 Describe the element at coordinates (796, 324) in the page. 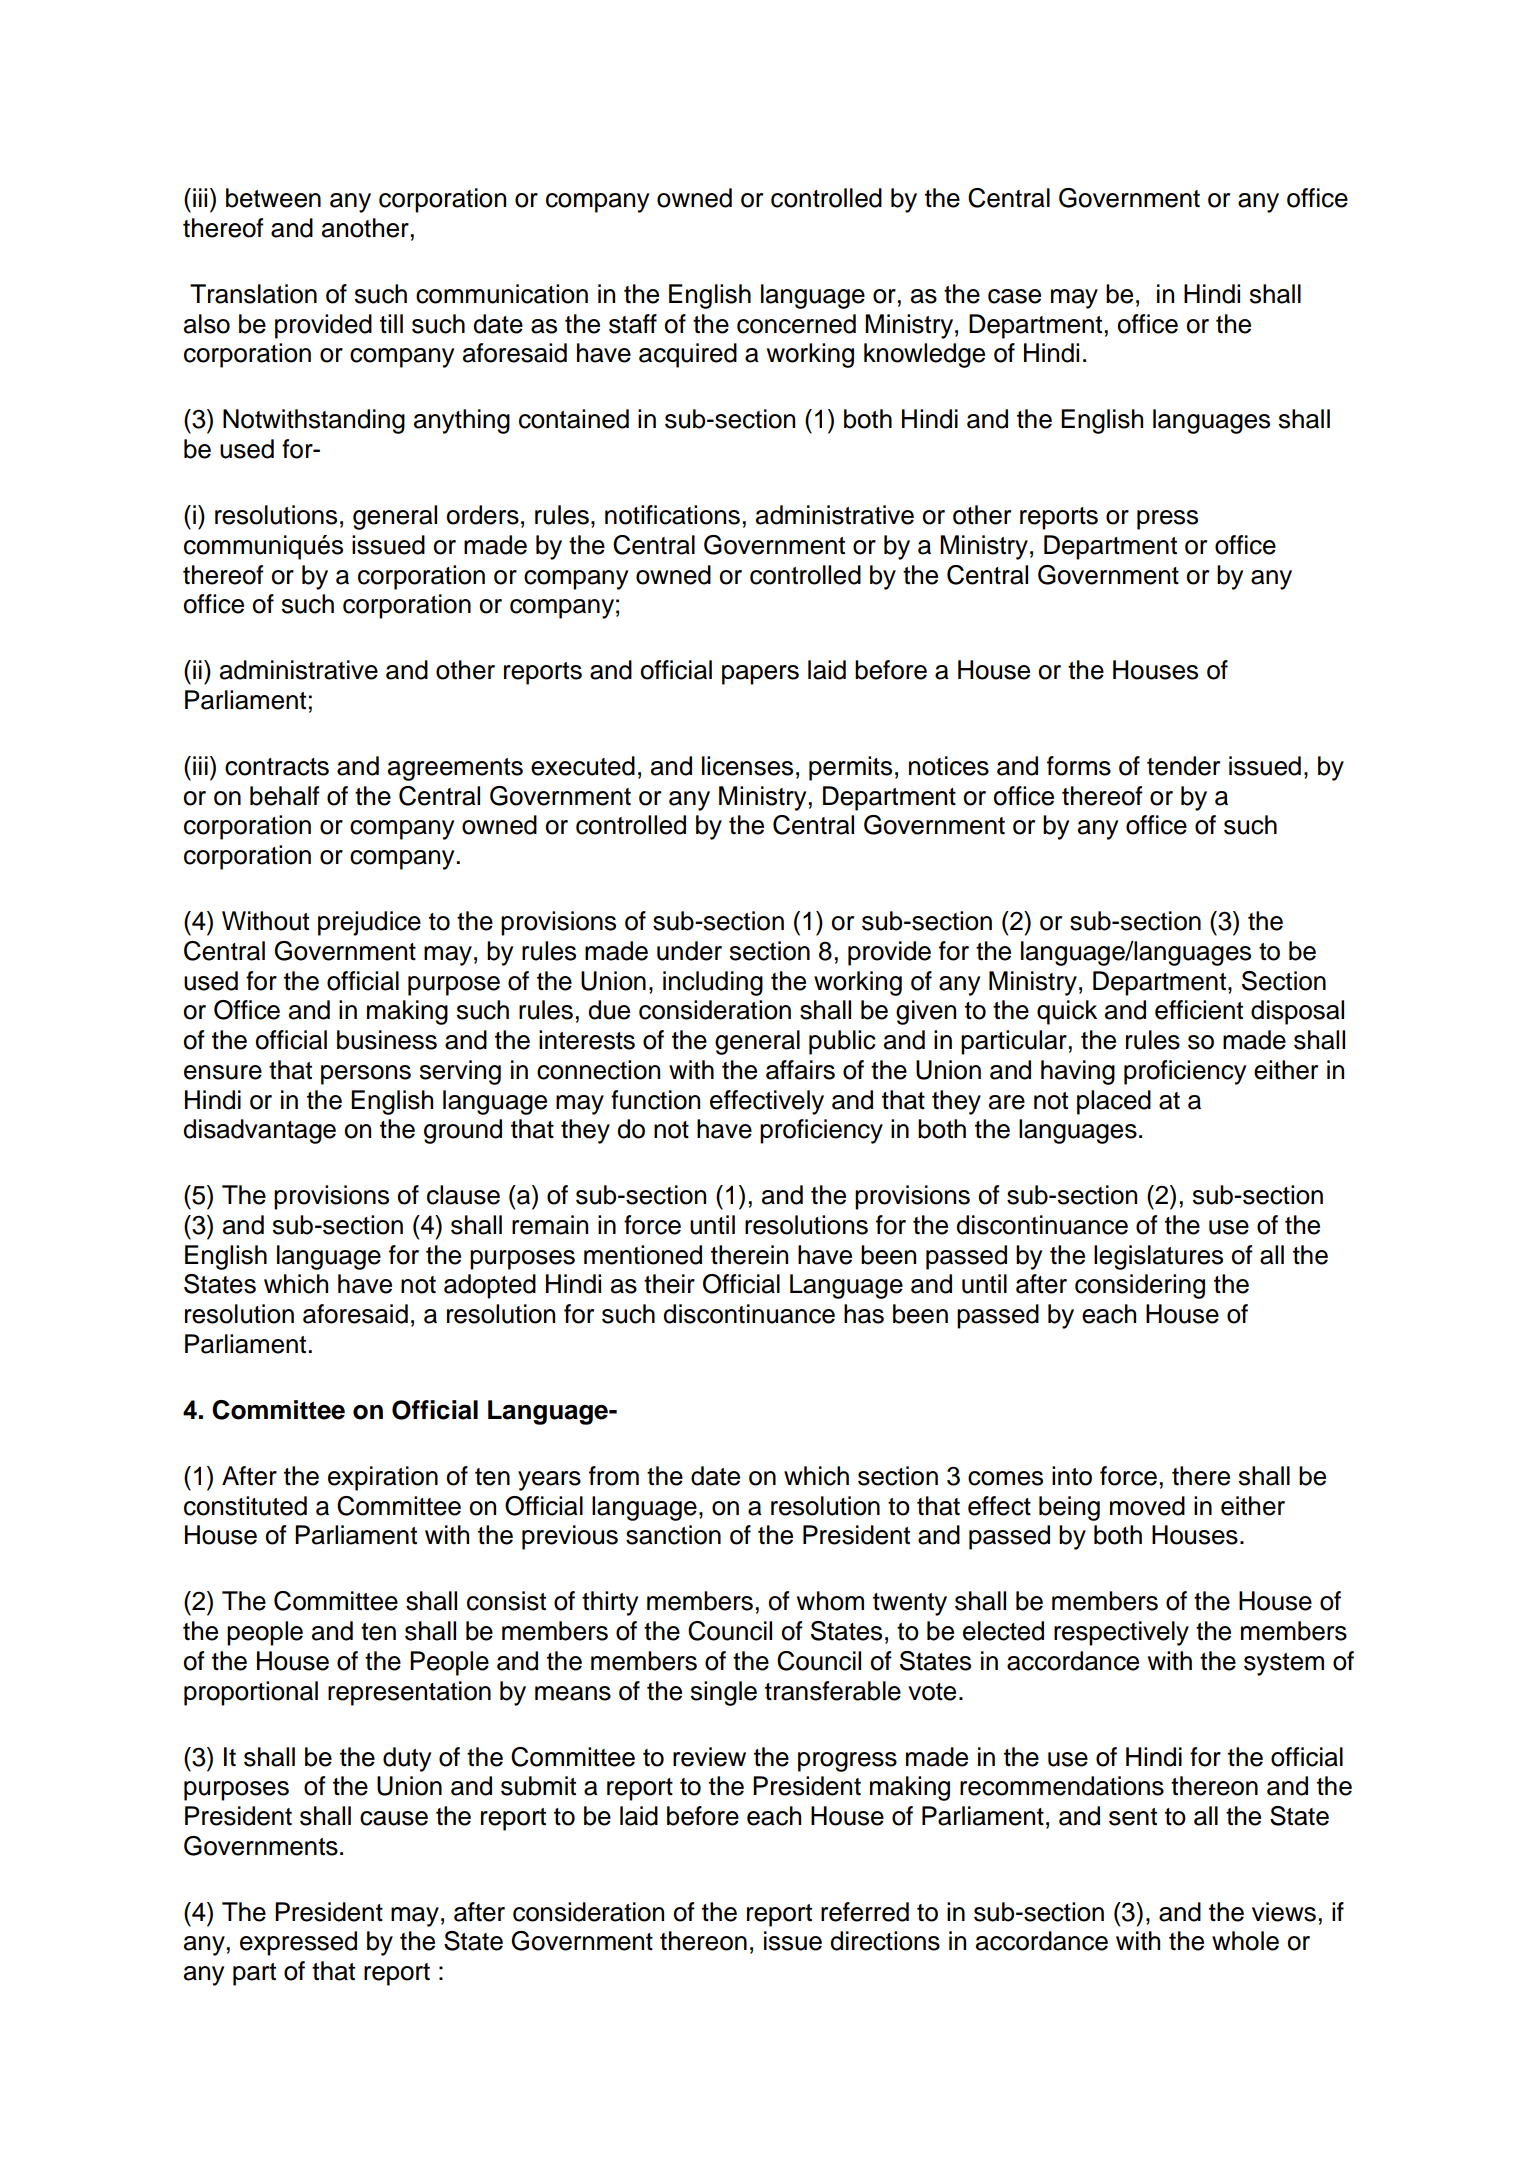

I see `concerned` at that location.
